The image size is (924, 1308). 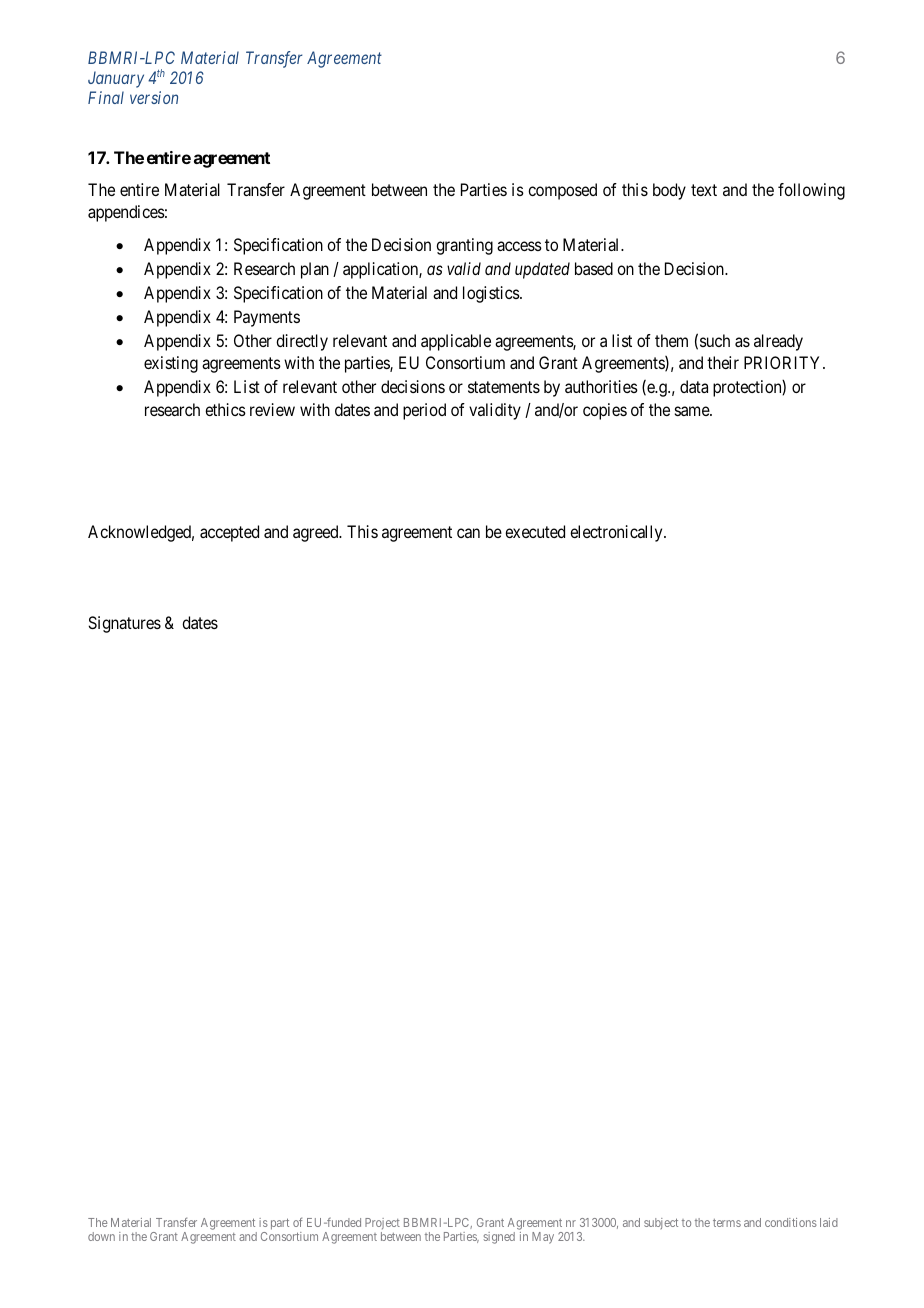 What do you see at coordinates (704, 190) in the page?
I see `text` at bounding box center [704, 190].
